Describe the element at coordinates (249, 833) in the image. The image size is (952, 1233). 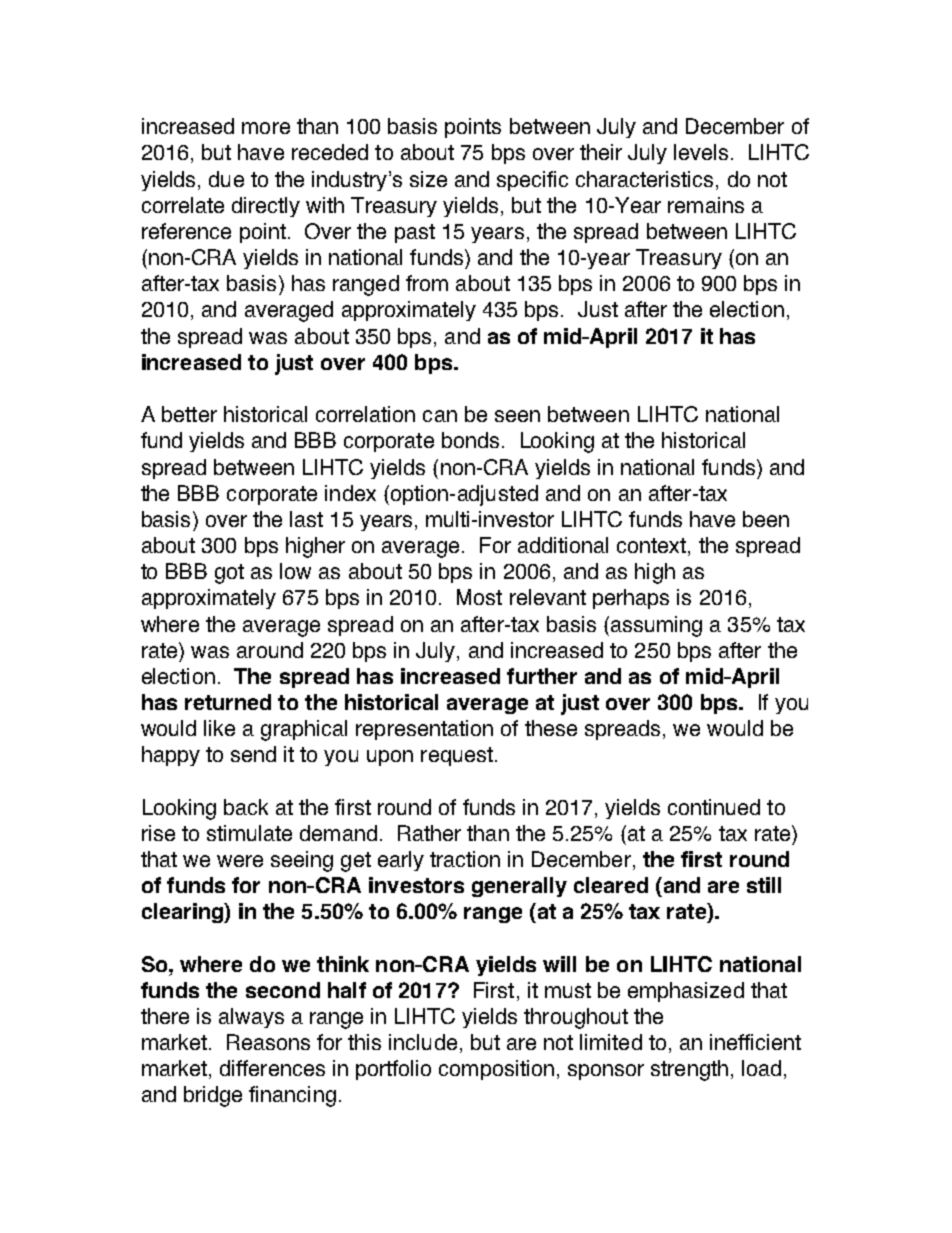
I see `stimulate` at that location.
